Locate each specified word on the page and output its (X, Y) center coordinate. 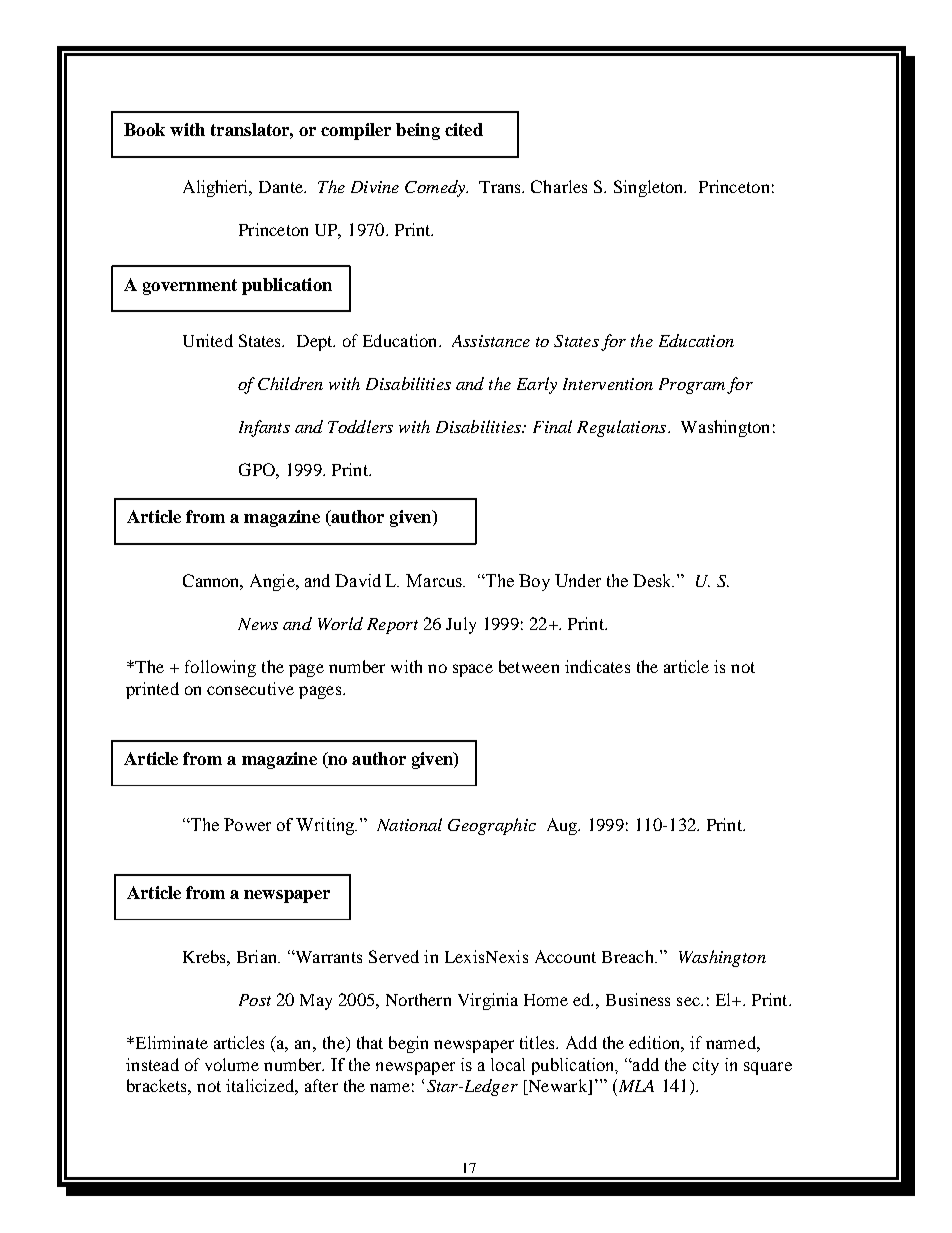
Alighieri (217, 188)
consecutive (250, 688)
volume (232, 1064)
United (208, 340)
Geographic (492, 826)
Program (692, 386)
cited (464, 129)
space (473, 670)
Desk (653, 580)
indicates (597, 666)
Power (247, 824)
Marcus (435, 580)
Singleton (650, 188)
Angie (273, 582)
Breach (629, 956)
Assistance (491, 341)
